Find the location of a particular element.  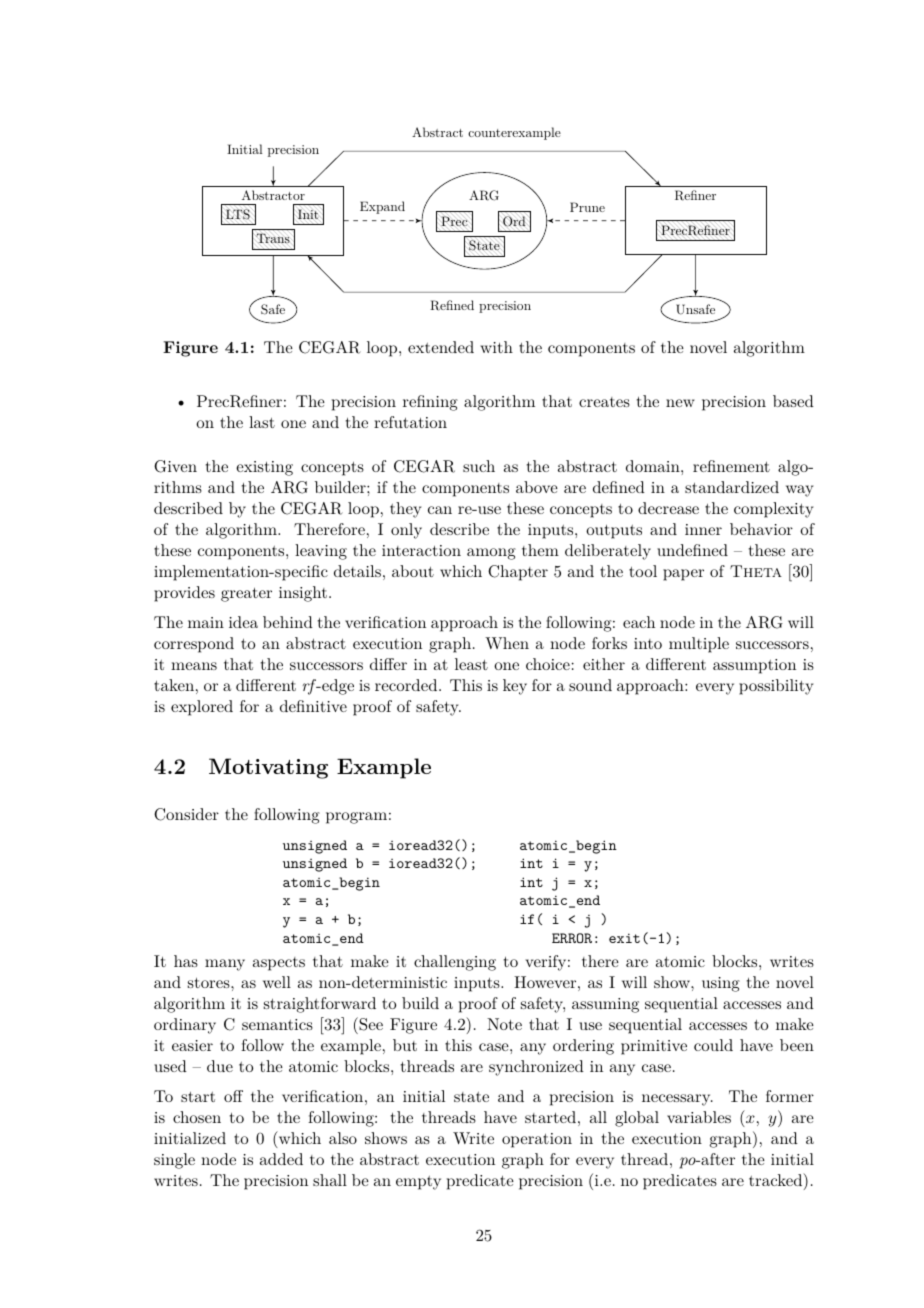

ERROR is located at coordinates (572, 938).
